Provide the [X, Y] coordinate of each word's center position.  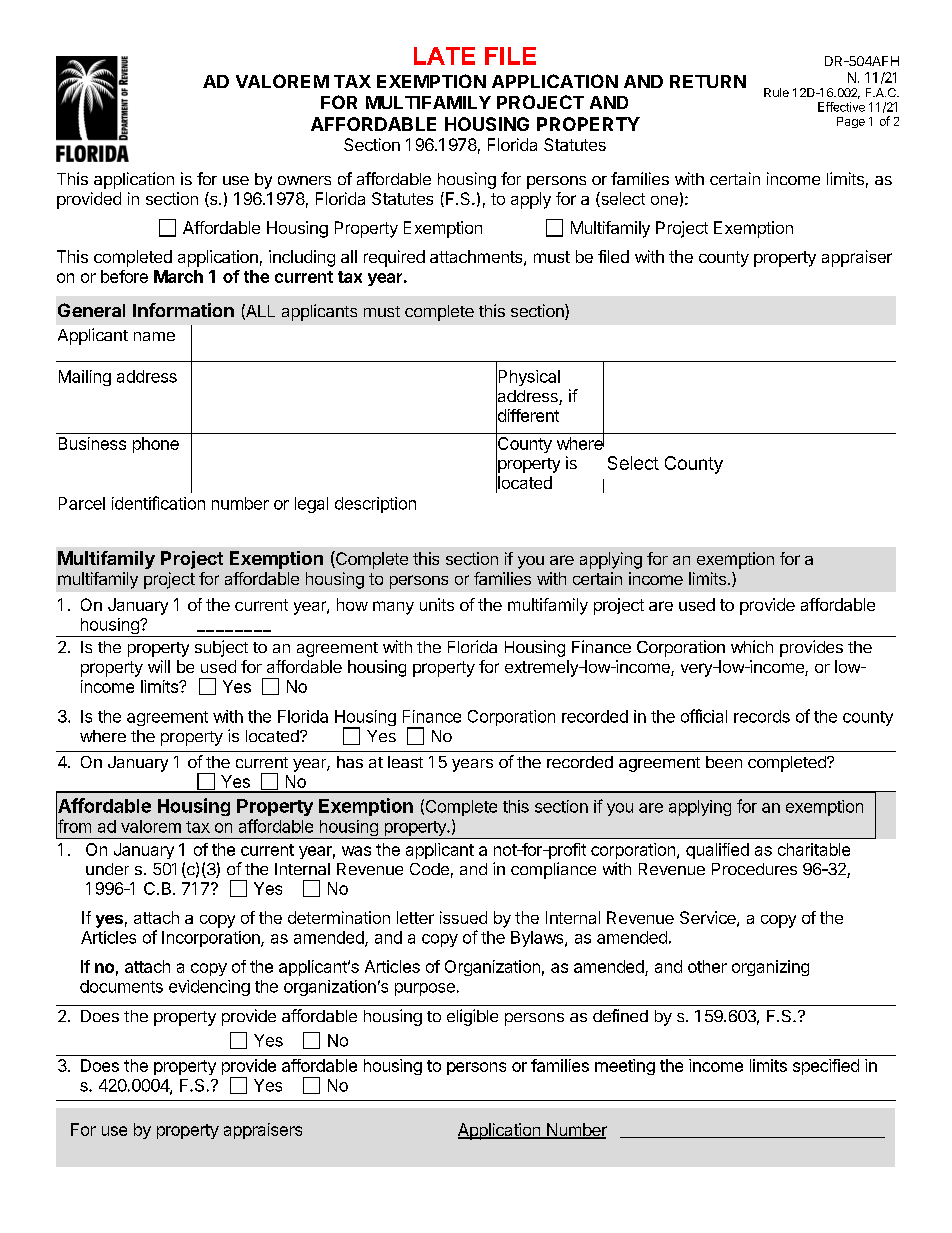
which [752, 646]
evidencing [209, 988]
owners [304, 180]
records [762, 716]
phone [156, 445]
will [159, 666]
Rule [776, 92]
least [405, 762]
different [527, 416]
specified [826, 1067]
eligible [472, 1017]
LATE [444, 56]
